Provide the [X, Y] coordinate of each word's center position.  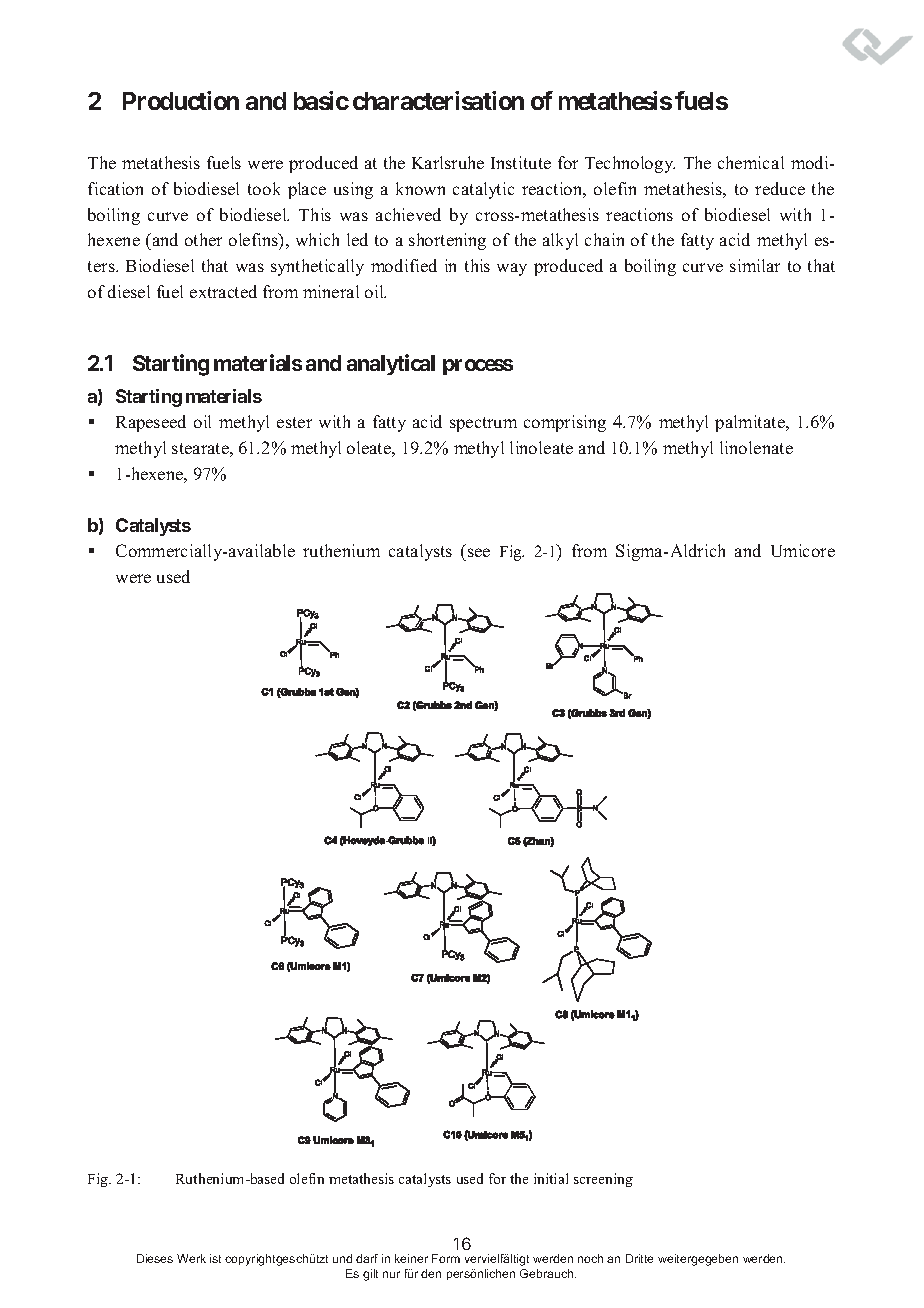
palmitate [751, 423]
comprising [565, 423]
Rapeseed [151, 423]
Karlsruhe [448, 162]
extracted [223, 291]
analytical [391, 364]
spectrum [483, 424]
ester [294, 422]
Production [181, 100]
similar [755, 265]
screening [603, 1180]
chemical [751, 162]
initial [551, 1178]
